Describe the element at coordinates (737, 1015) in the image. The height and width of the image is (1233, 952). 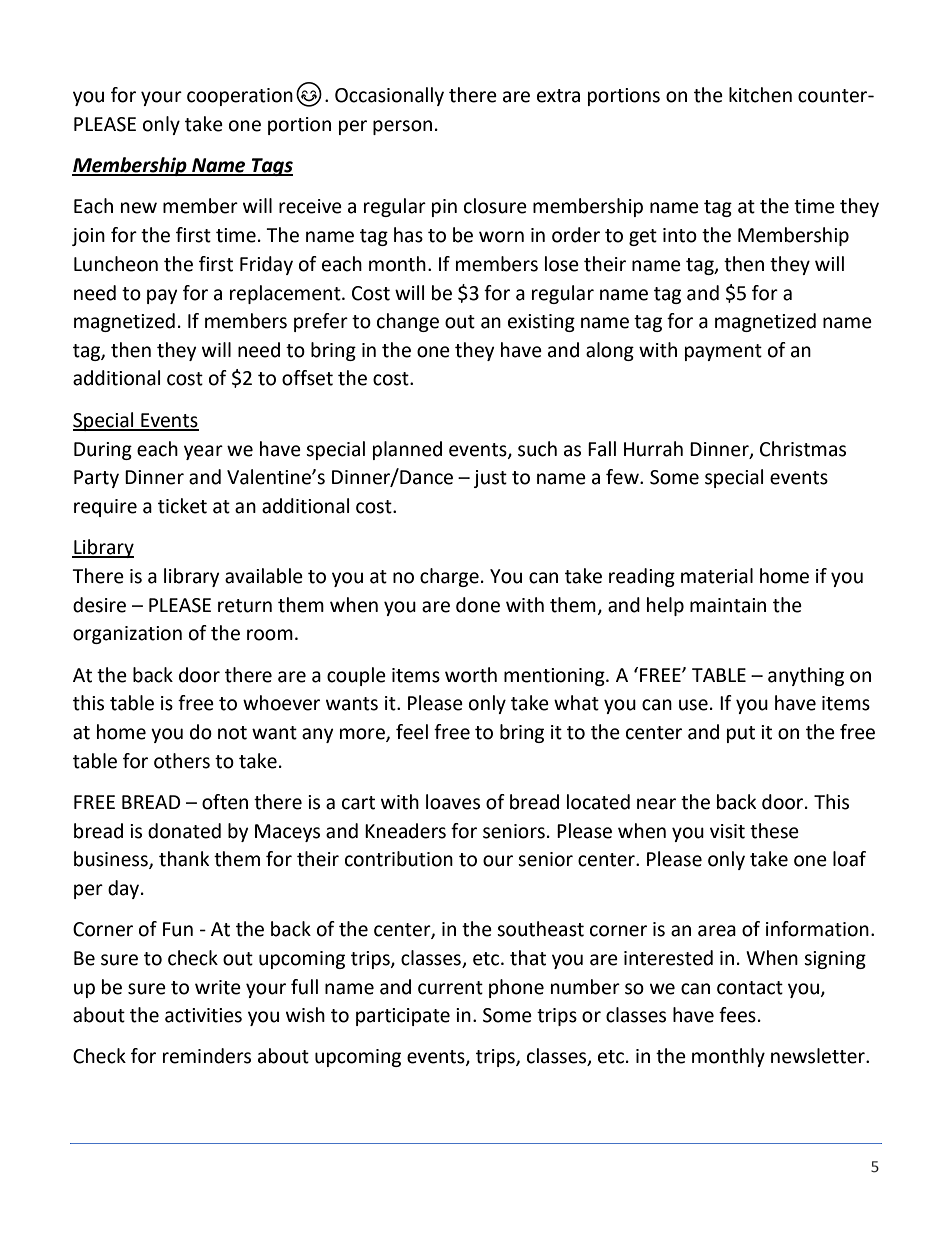
I see `fees` at that location.
